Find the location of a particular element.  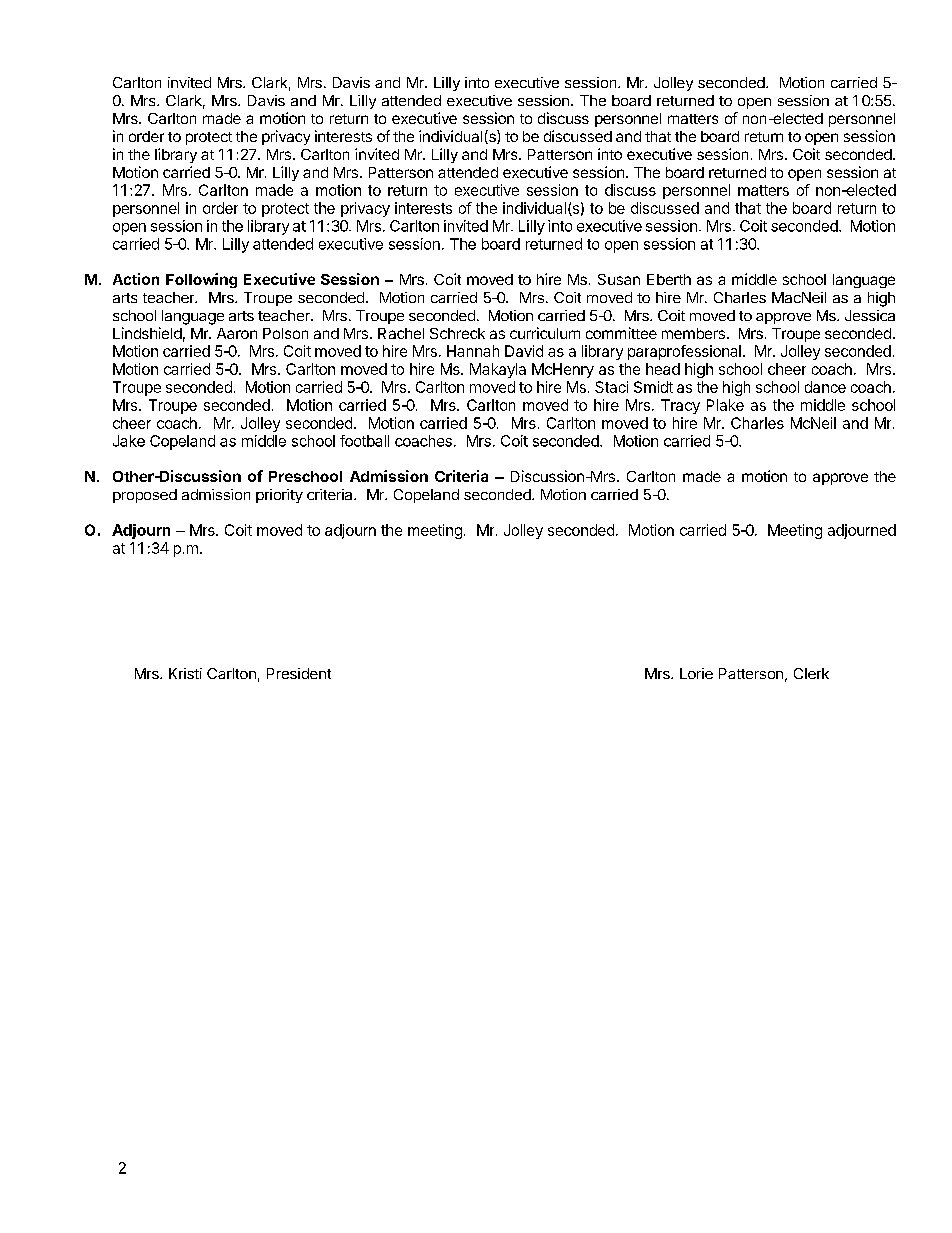

Following is located at coordinates (201, 280).
